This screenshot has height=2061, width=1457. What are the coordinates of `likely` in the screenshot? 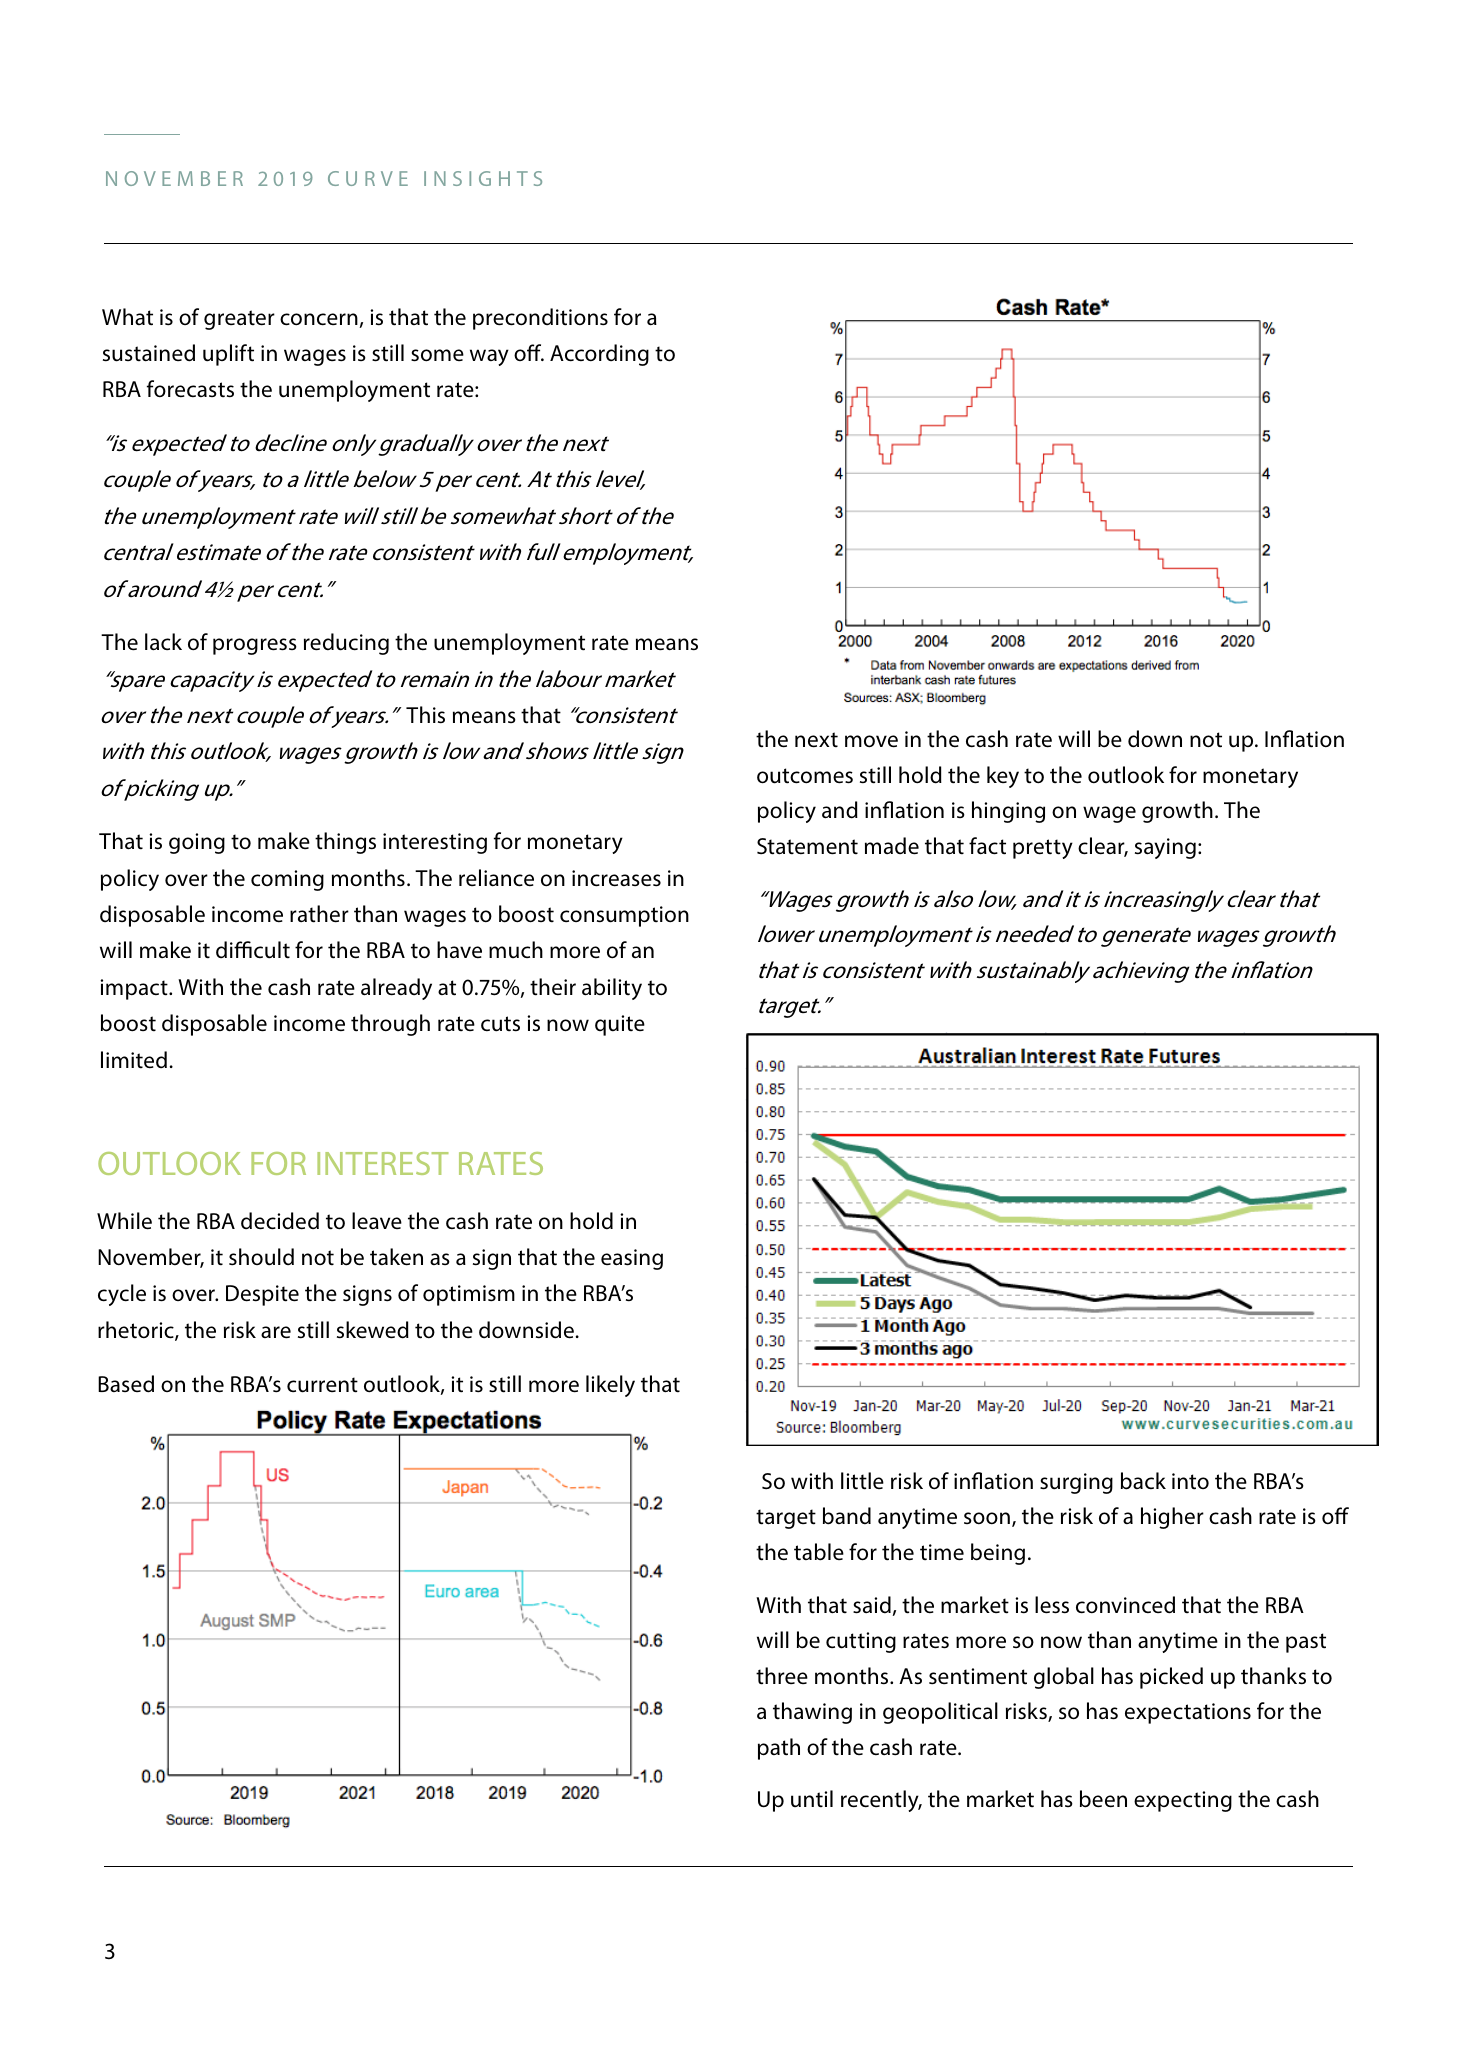 It's located at (610, 1386).
